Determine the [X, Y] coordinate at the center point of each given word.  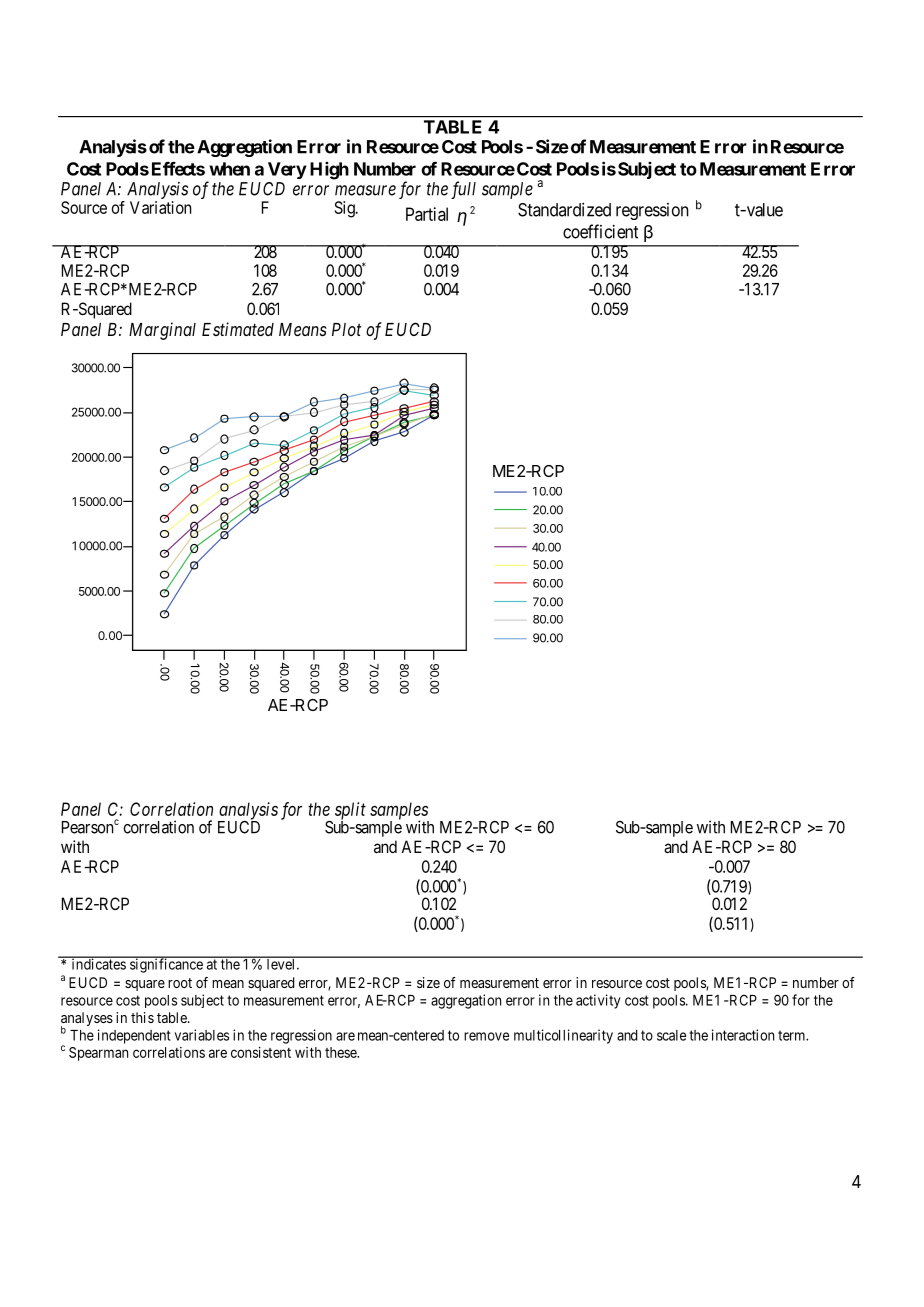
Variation [161, 207]
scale [671, 1035]
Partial [427, 214]
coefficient [600, 231]
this [142, 1017]
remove [486, 1036]
